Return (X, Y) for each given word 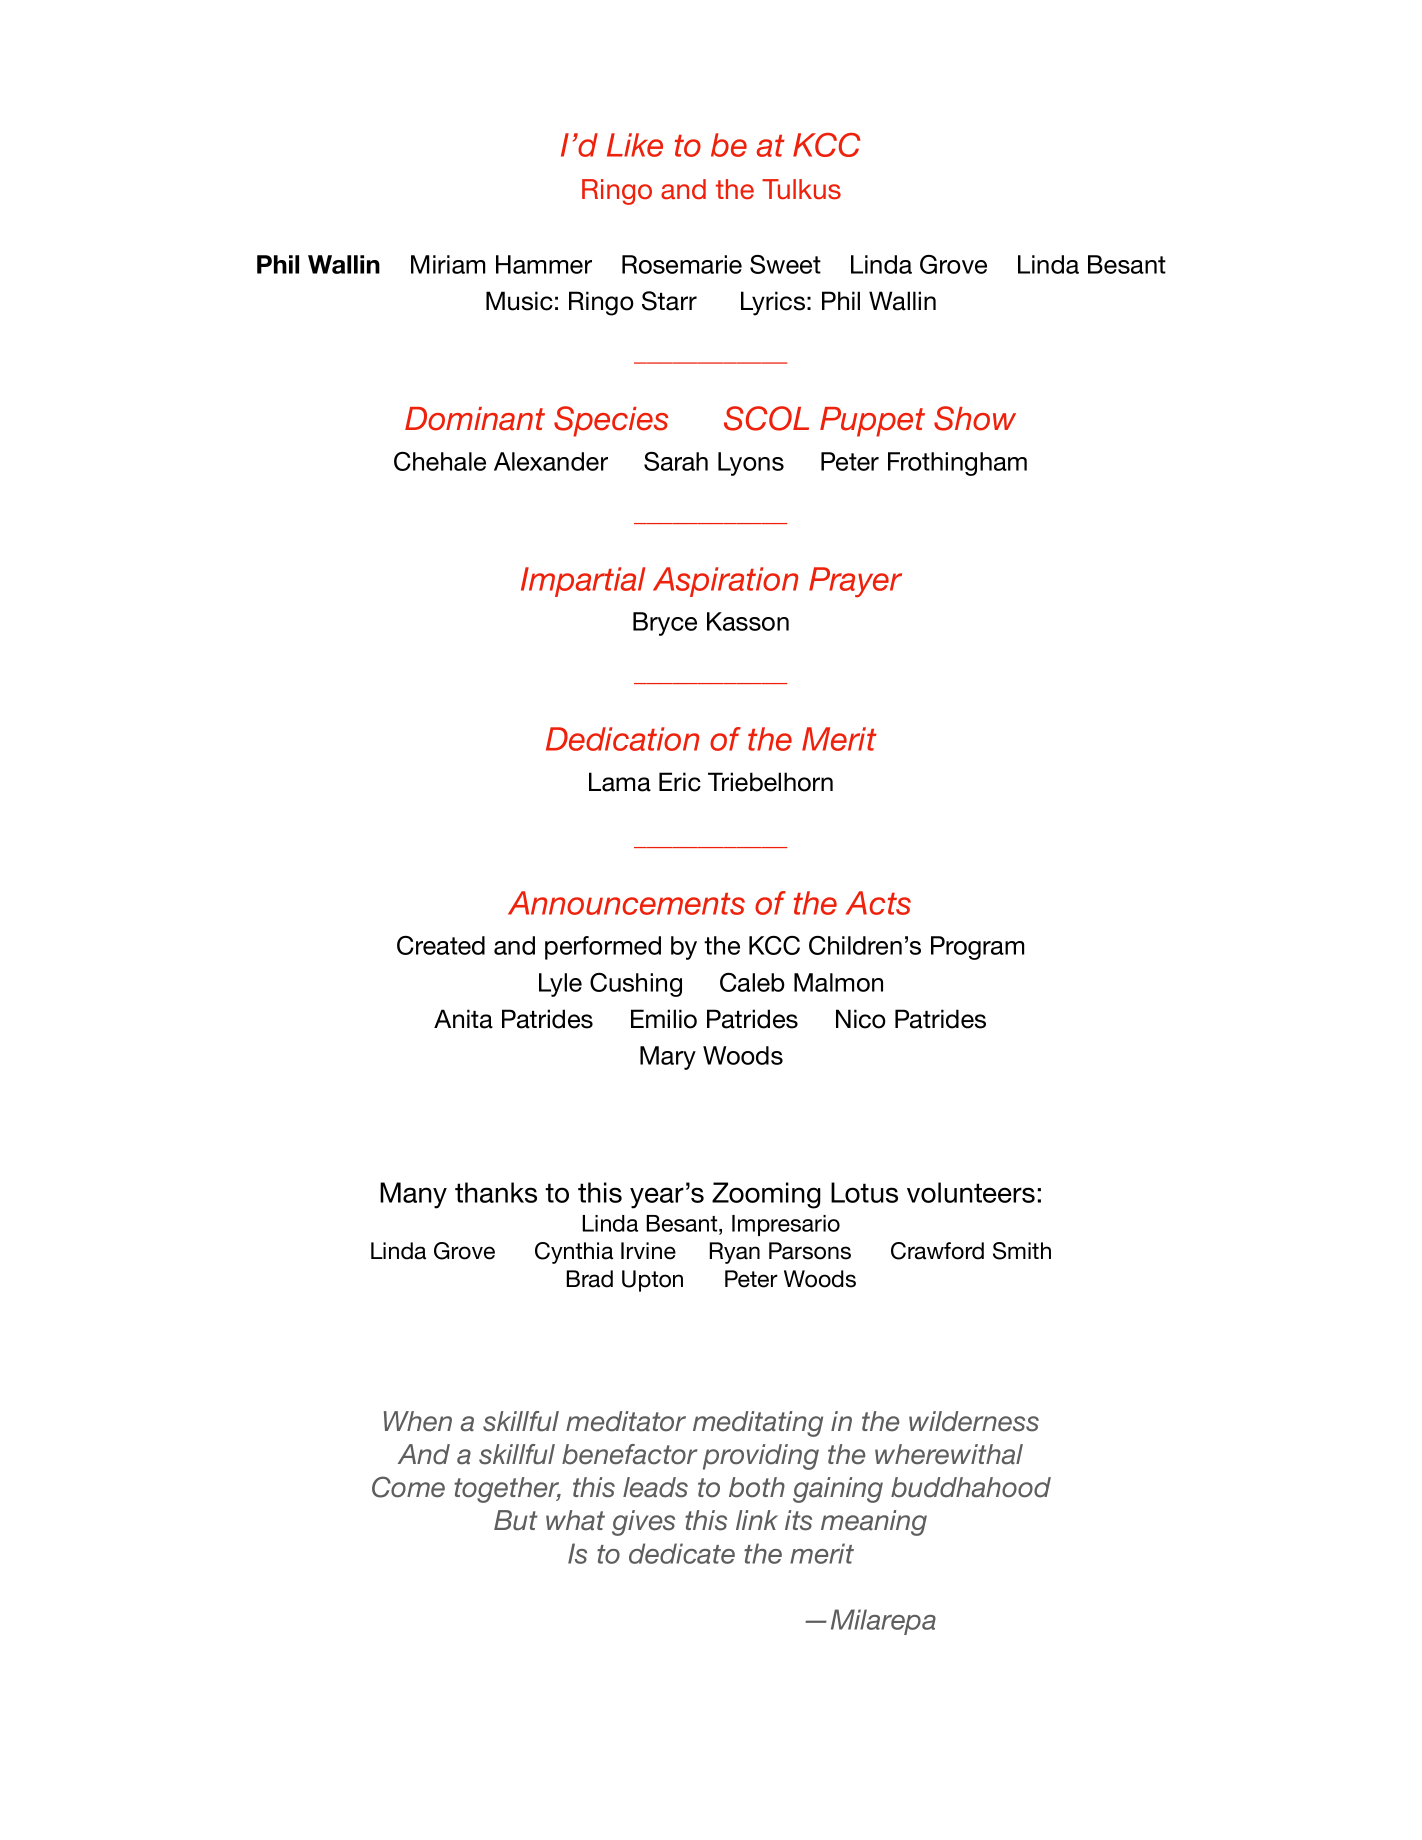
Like (635, 145)
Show (975, 418)
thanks (496, 1192)
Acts (878, 903)
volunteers (971, 1192)
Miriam (448, 264)
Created (441, 945)
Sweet (785, 264)
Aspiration (725, 582)
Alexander (551, 461)
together (507, 1490)
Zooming (766, 1195)
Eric (680, 782)
